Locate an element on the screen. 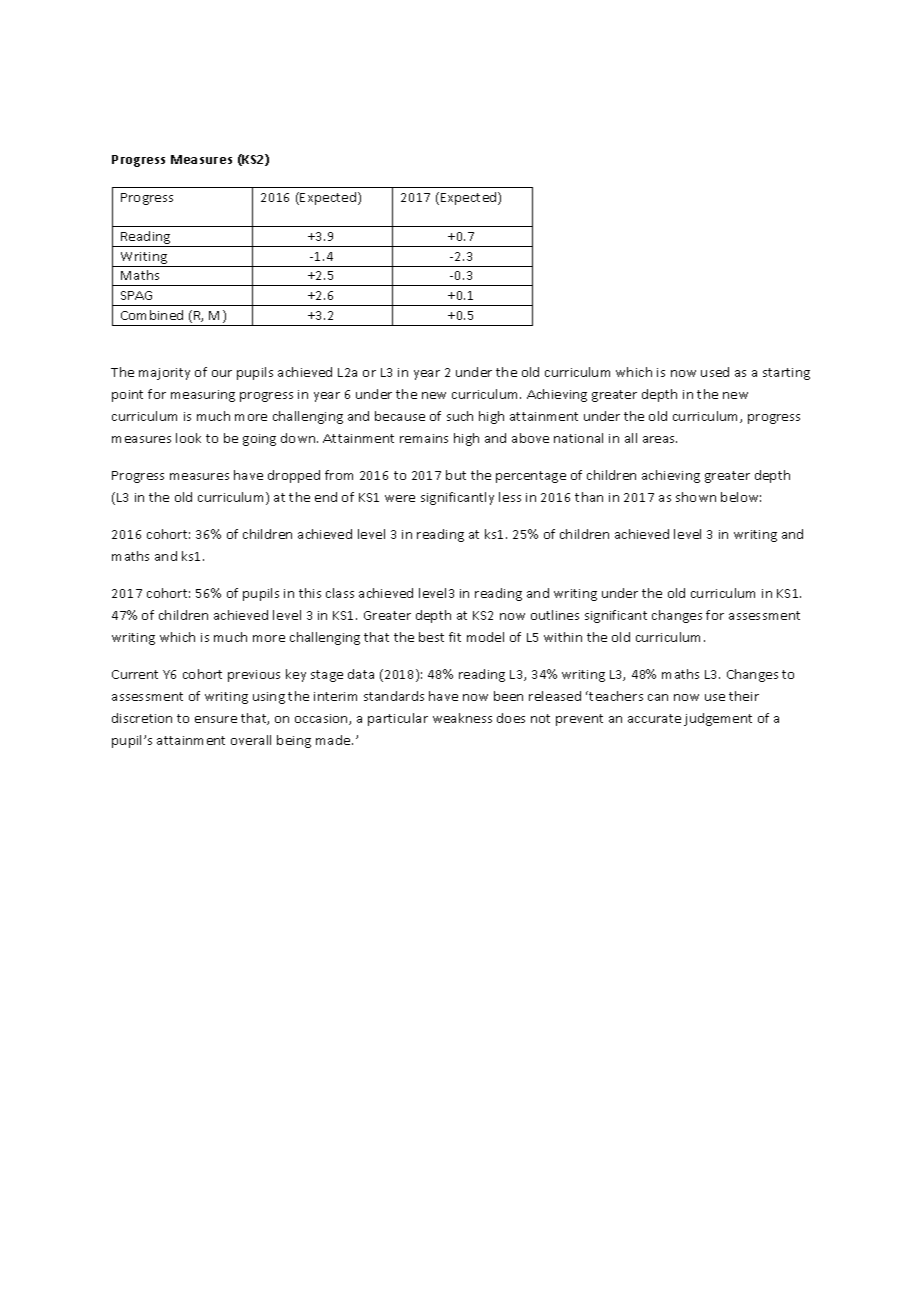  fit is located at coordinates (455, 637).
